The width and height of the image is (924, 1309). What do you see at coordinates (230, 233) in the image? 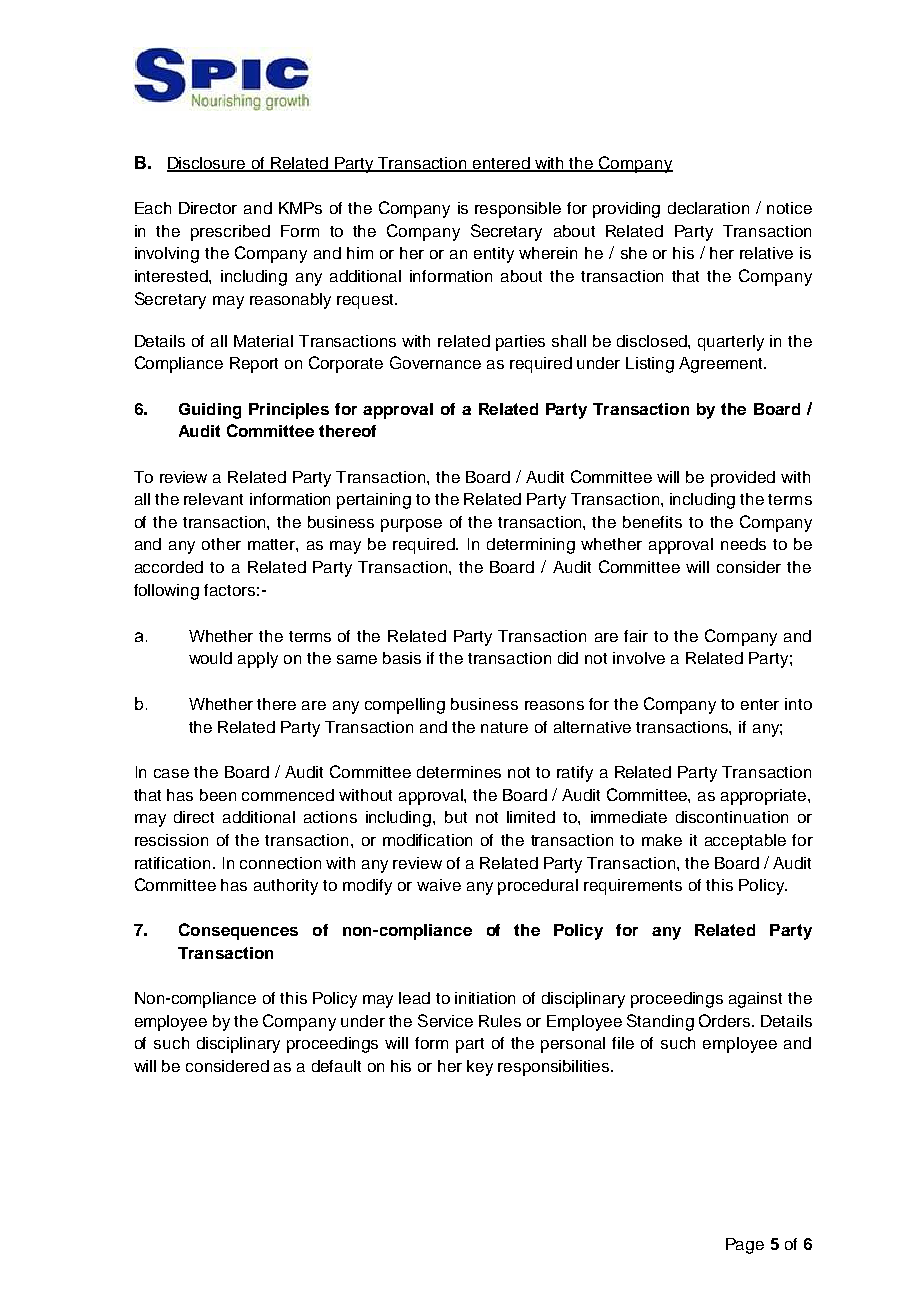
I see `prescribed` at bounding box center [230, 233].
